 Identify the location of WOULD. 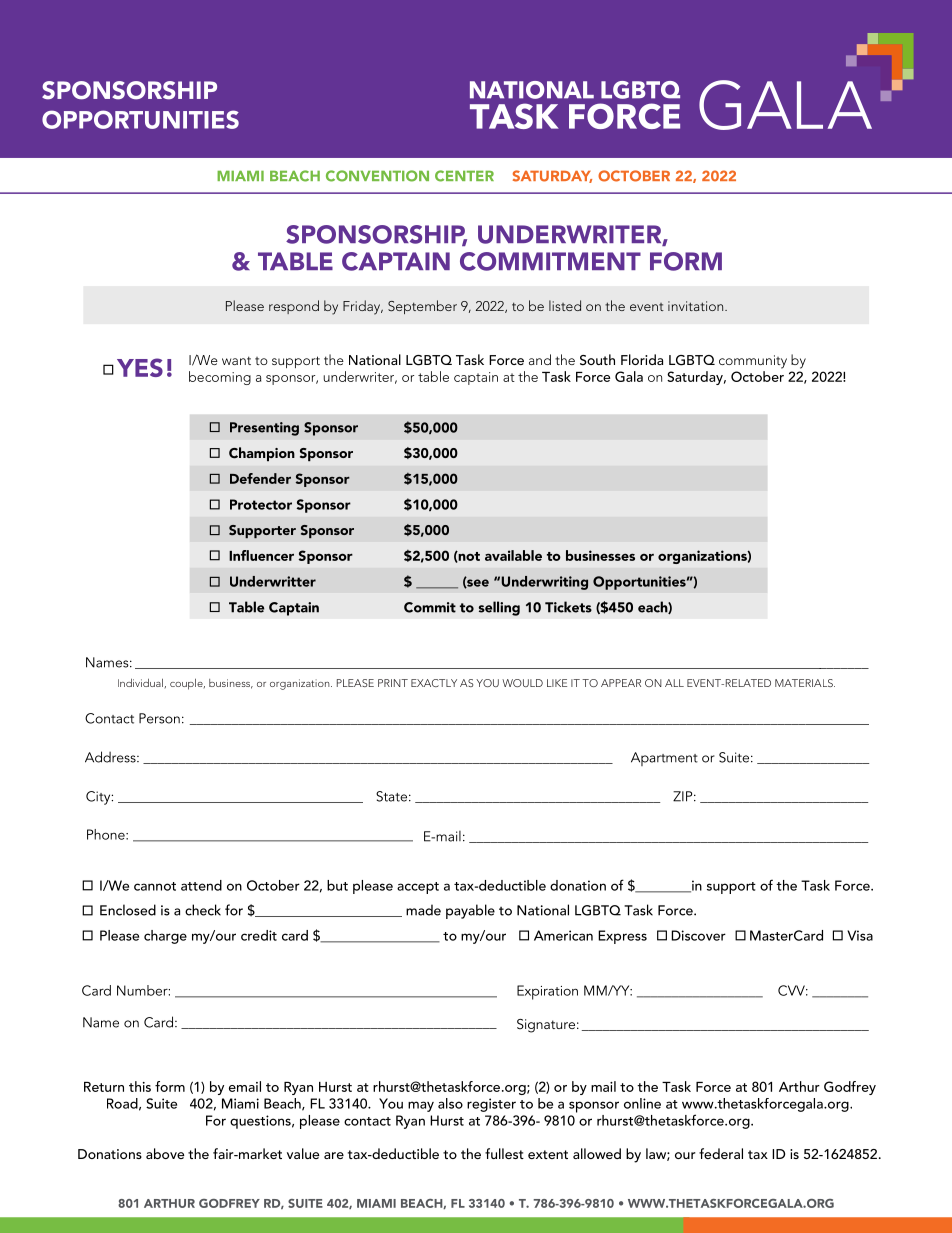
(522, 683).
